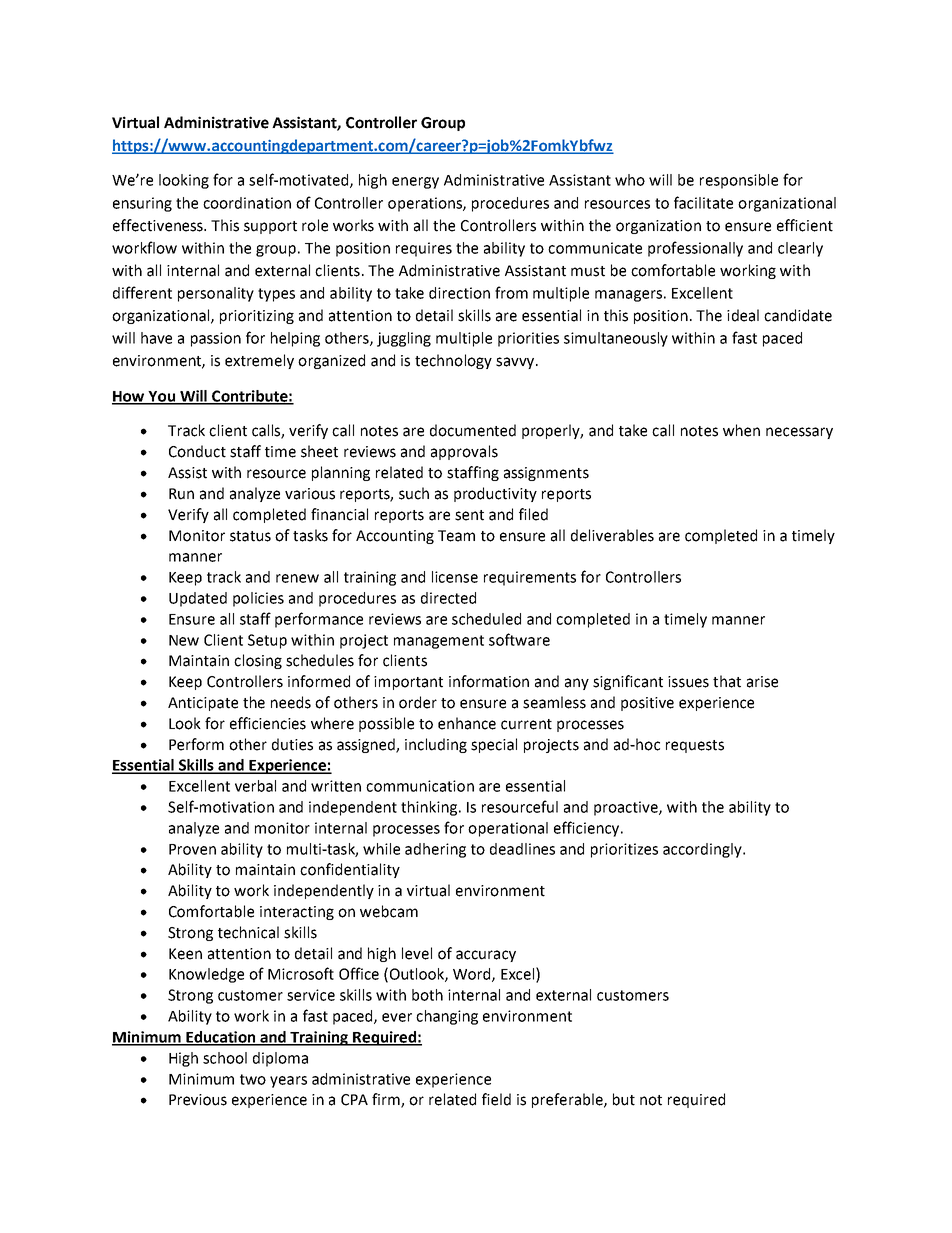 The image size is (952, 1233). I want to click on management, so click(439, 642).
